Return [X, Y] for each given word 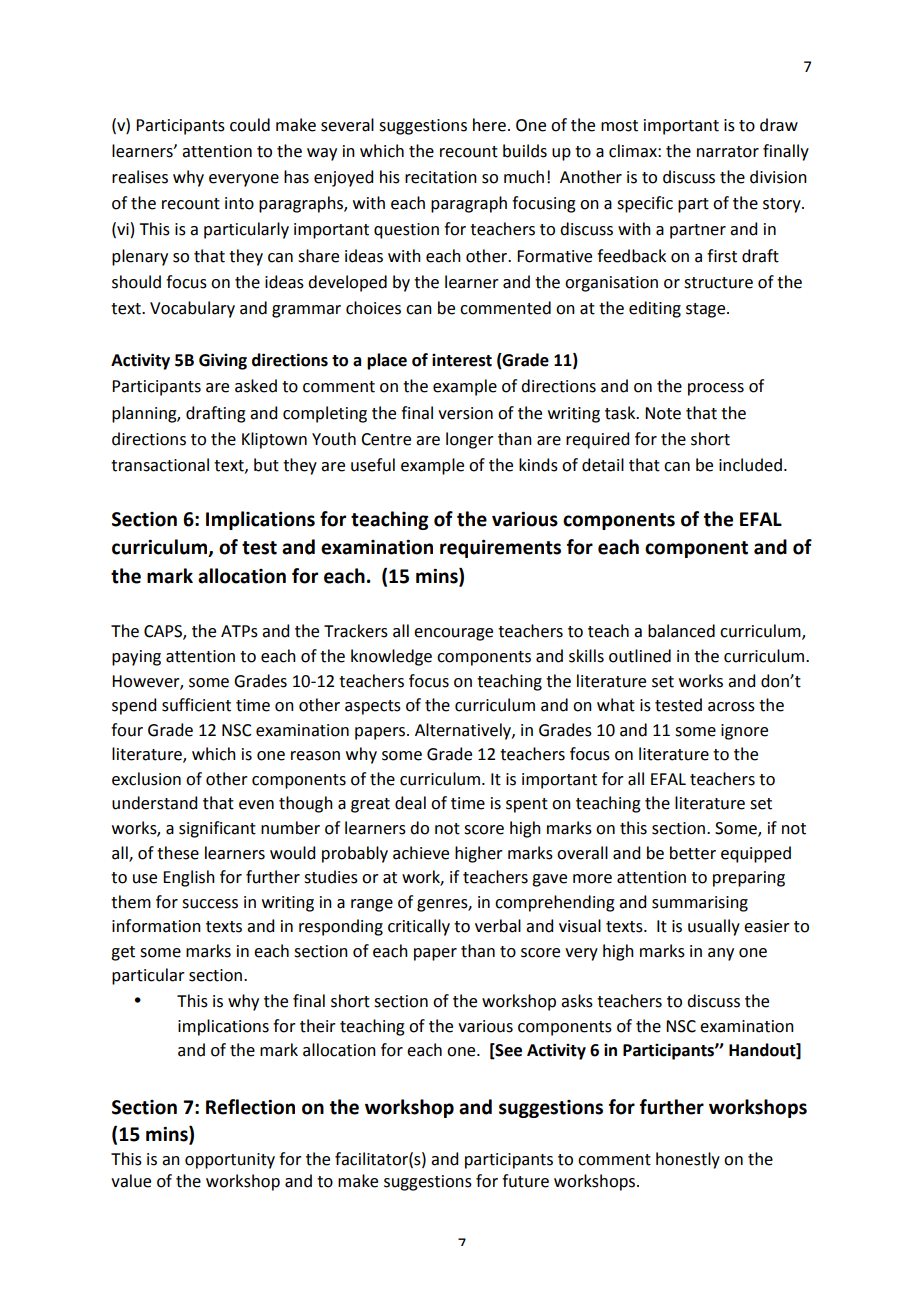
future [525, 1181]
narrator [728, 152]
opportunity [230, 1161]
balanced [681, 631]
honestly [688, 1160]
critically [419, 927]
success [210, 904]
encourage [453, 634]
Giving [223, 361]
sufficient [196, 705]
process [716, 389]
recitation [441, 177]
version [465, 413]
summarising [700, 904]
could [250, 125]
